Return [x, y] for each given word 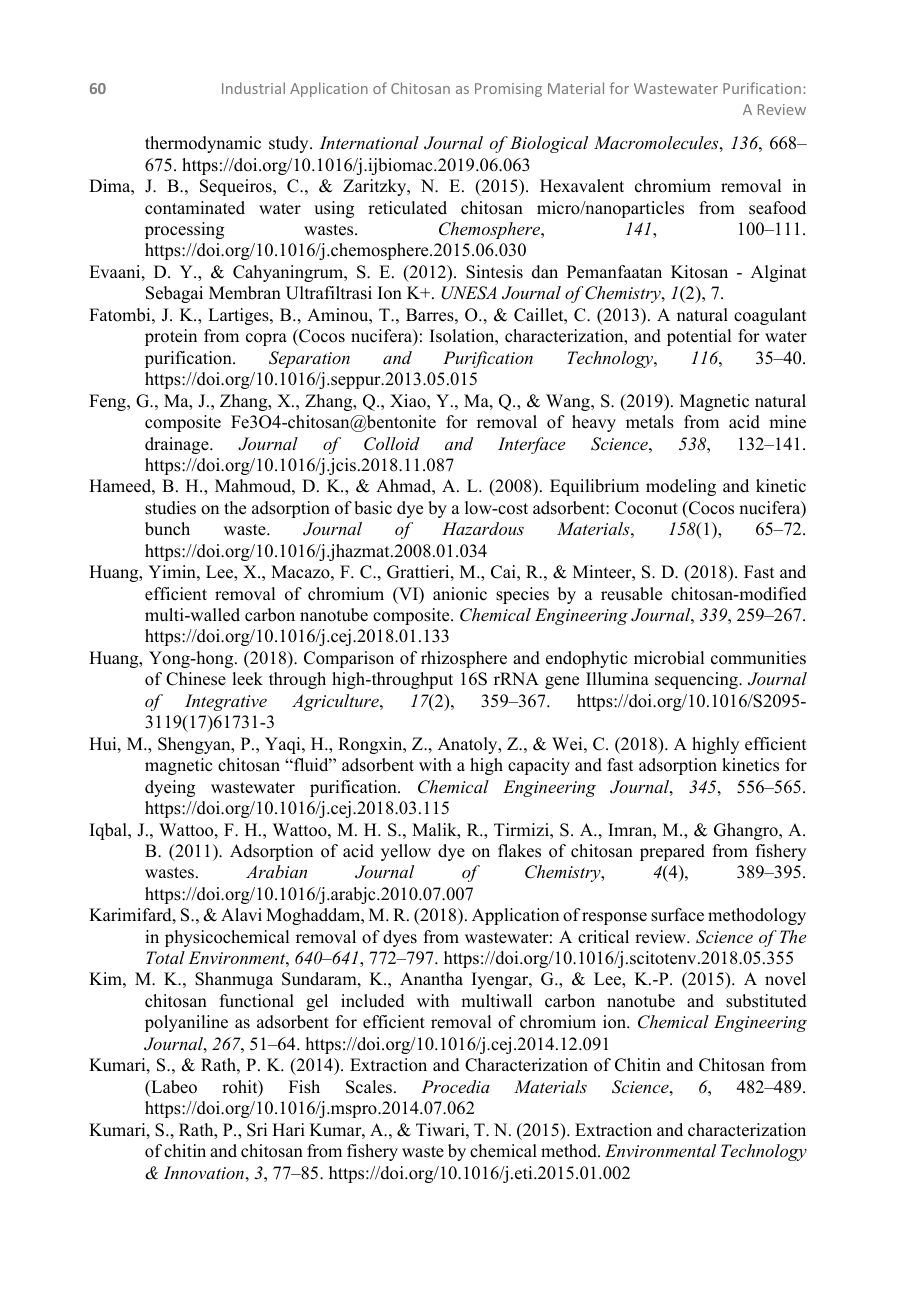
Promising [508, 90]
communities [758, 658]
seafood [777, 208]
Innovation [204, 1172]
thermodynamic [203, 144]
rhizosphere [464, 659]
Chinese [196, 679]
